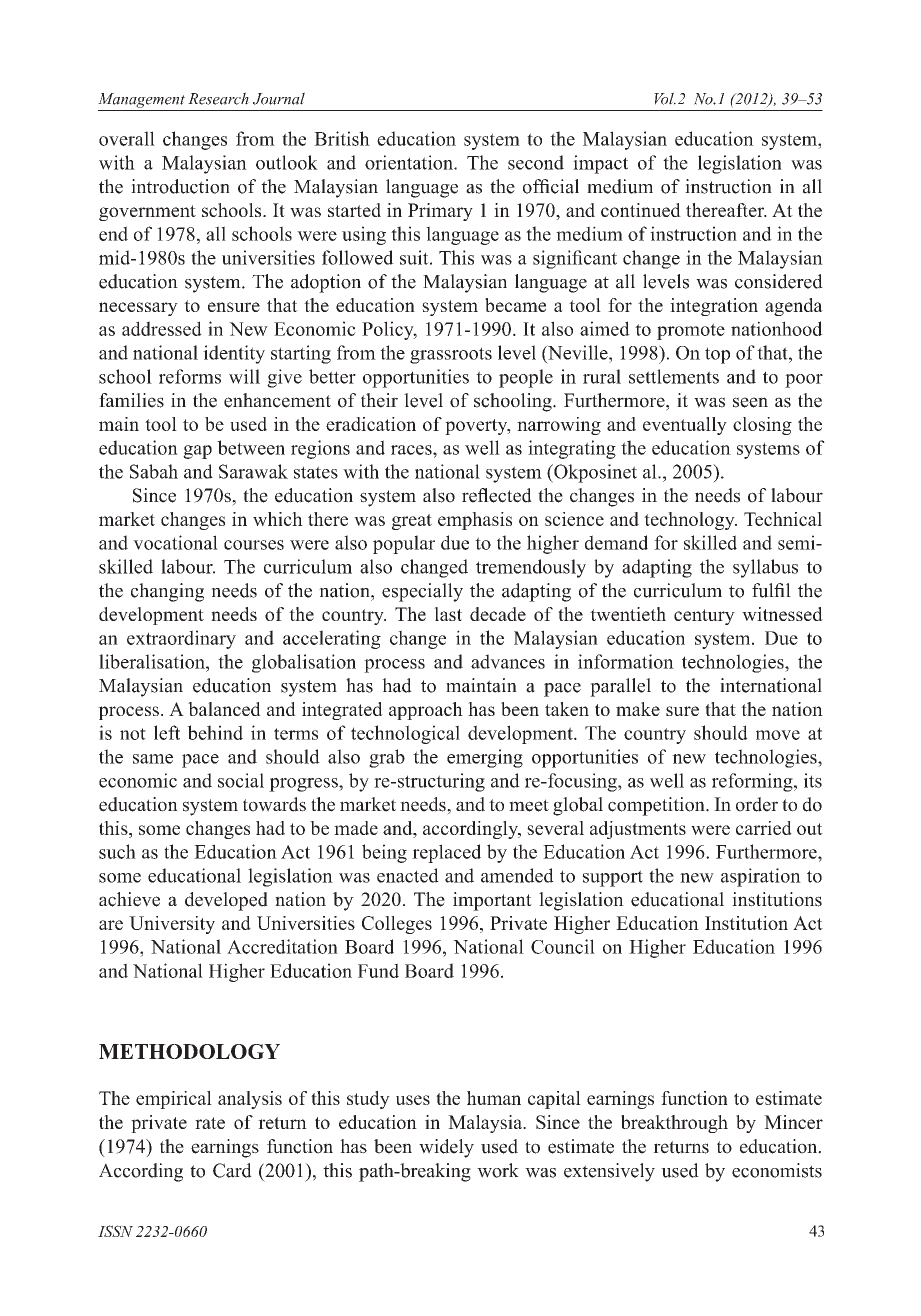  What do you see at coordinates (410, 162) in the image?
I see `orientation` at bounding box center [410, 162].
